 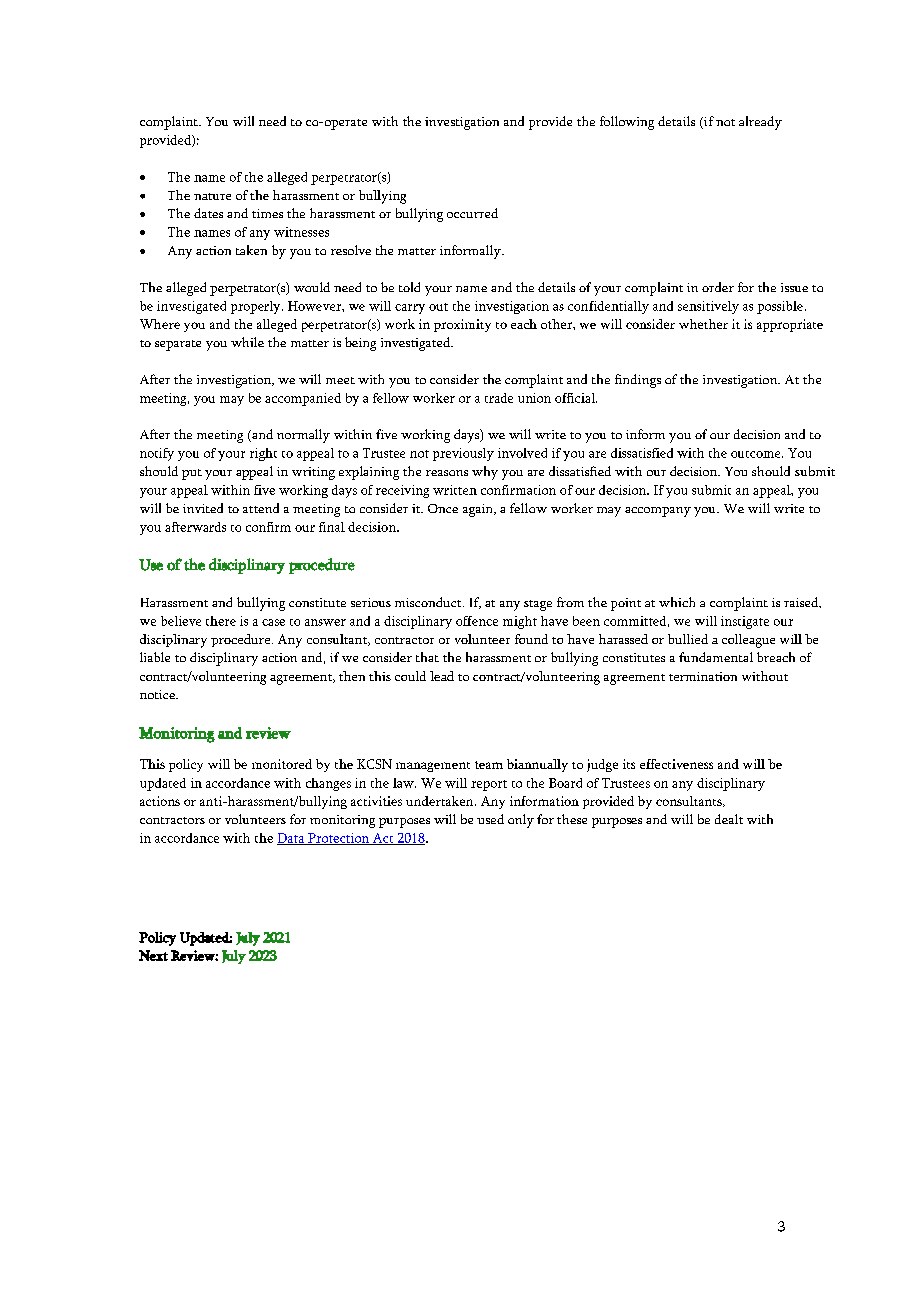 I want to click on already, so click(x=760, y=123).
